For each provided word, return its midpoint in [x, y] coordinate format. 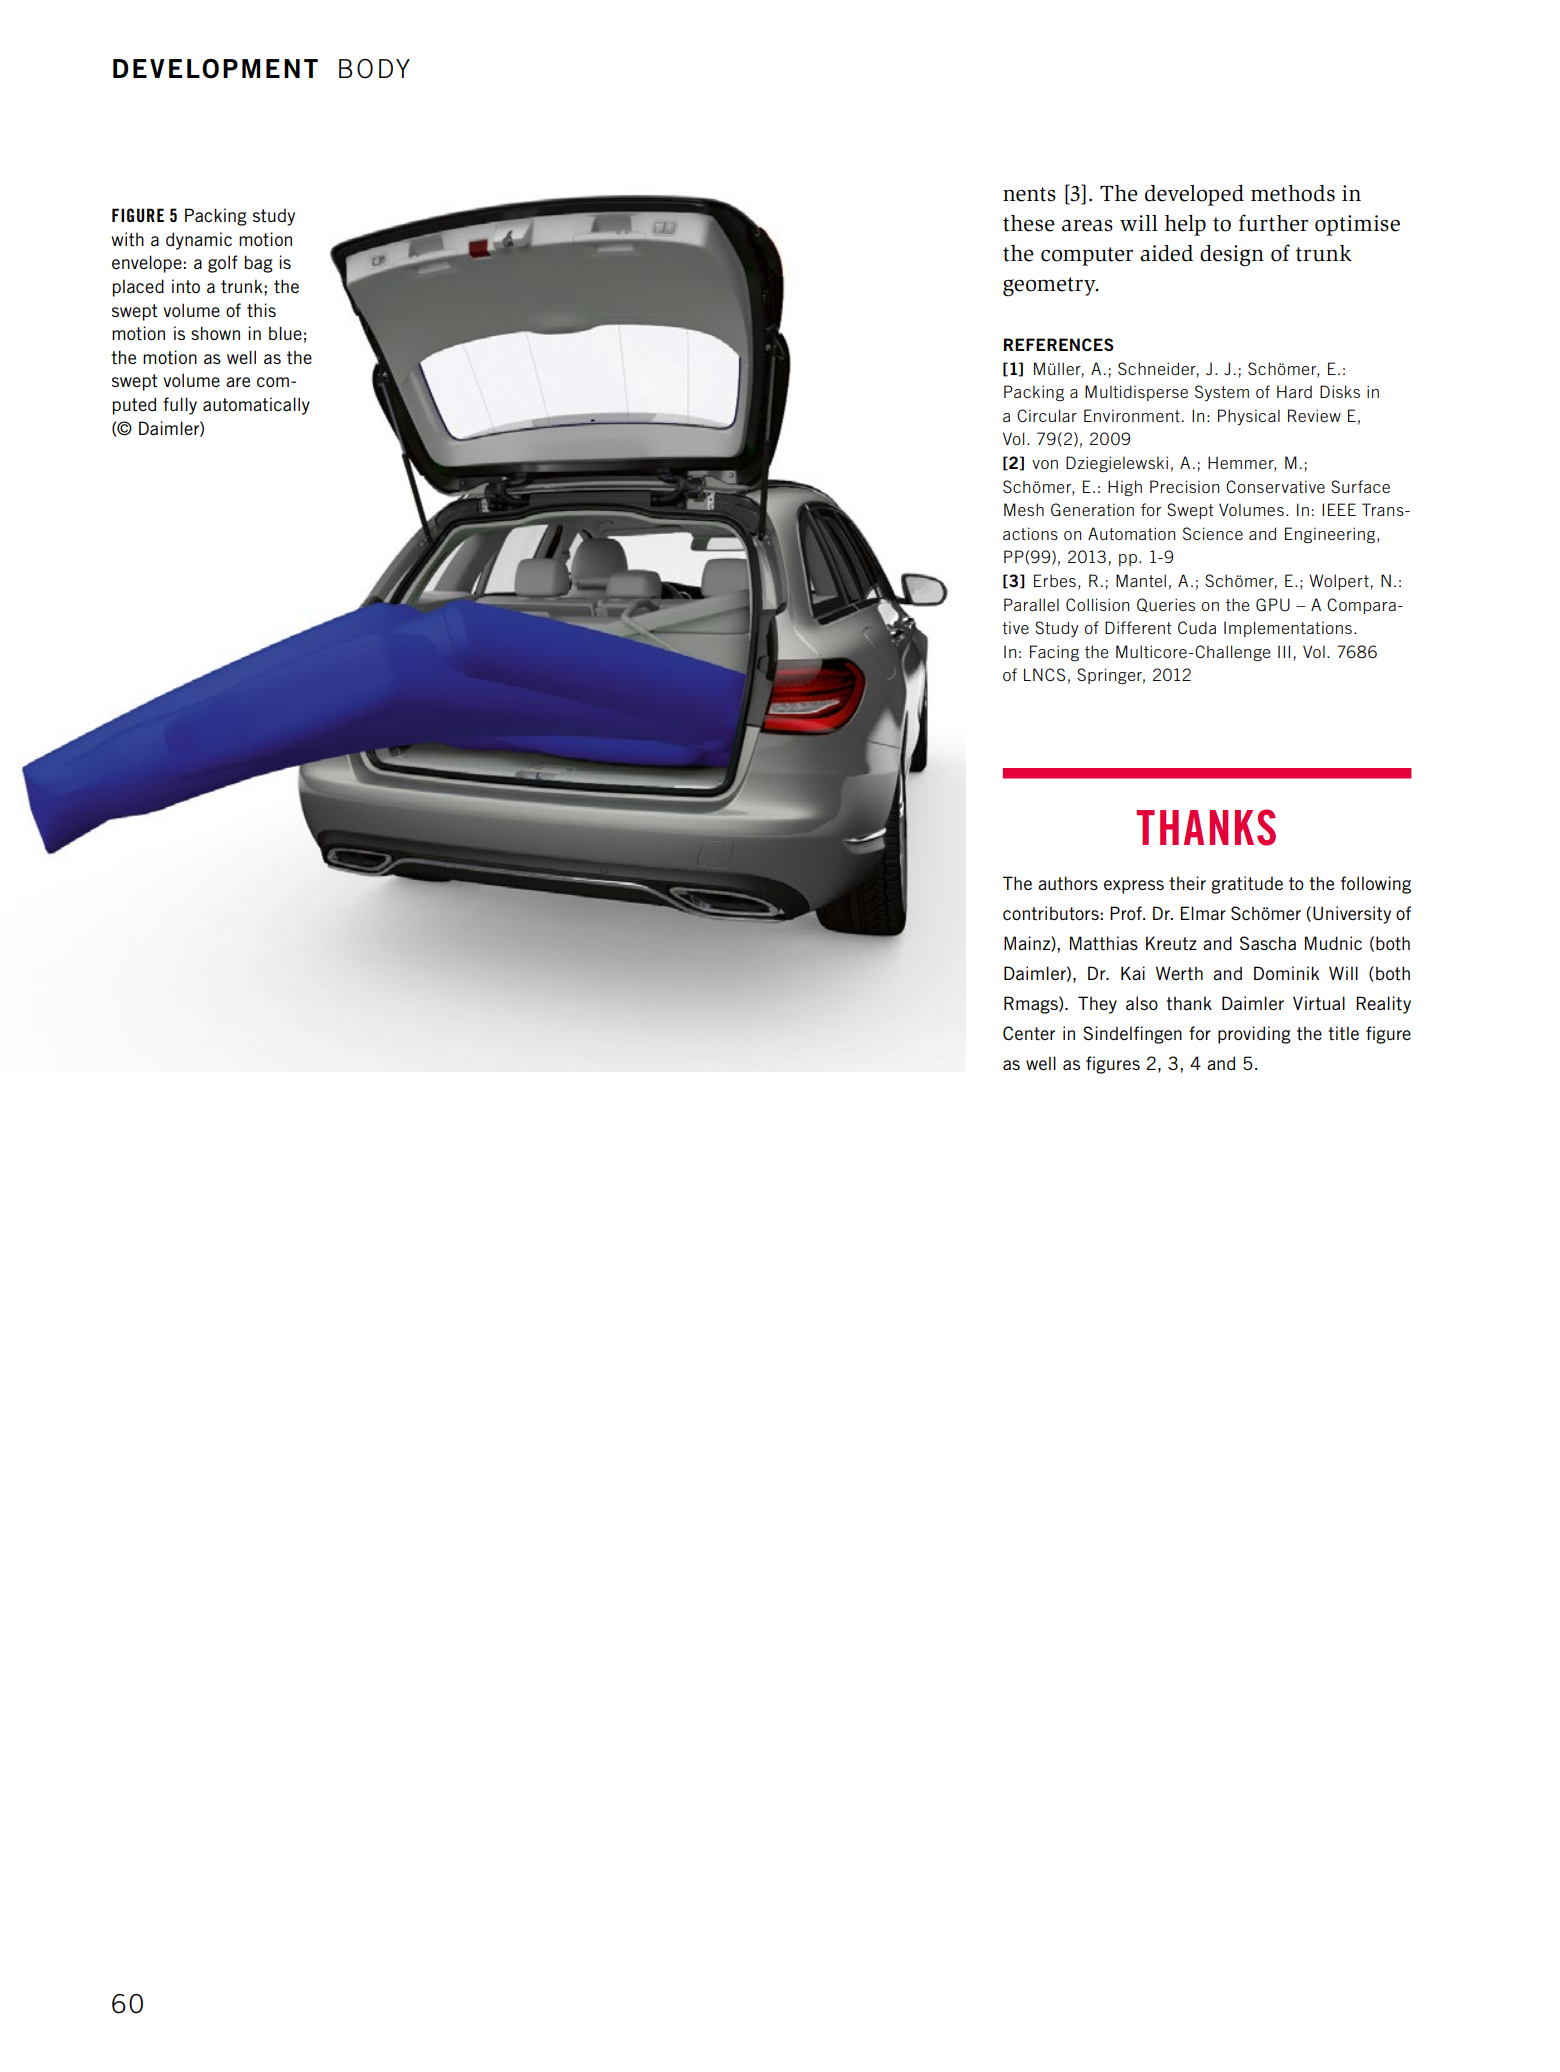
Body [374, 69]
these [1029, 223]
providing [1254, 1035]
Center [1029, 1033]
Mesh [1024, 509]
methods [1293, 193]
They [1097, 1005]
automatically [256, 406]
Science [1213, 533]
